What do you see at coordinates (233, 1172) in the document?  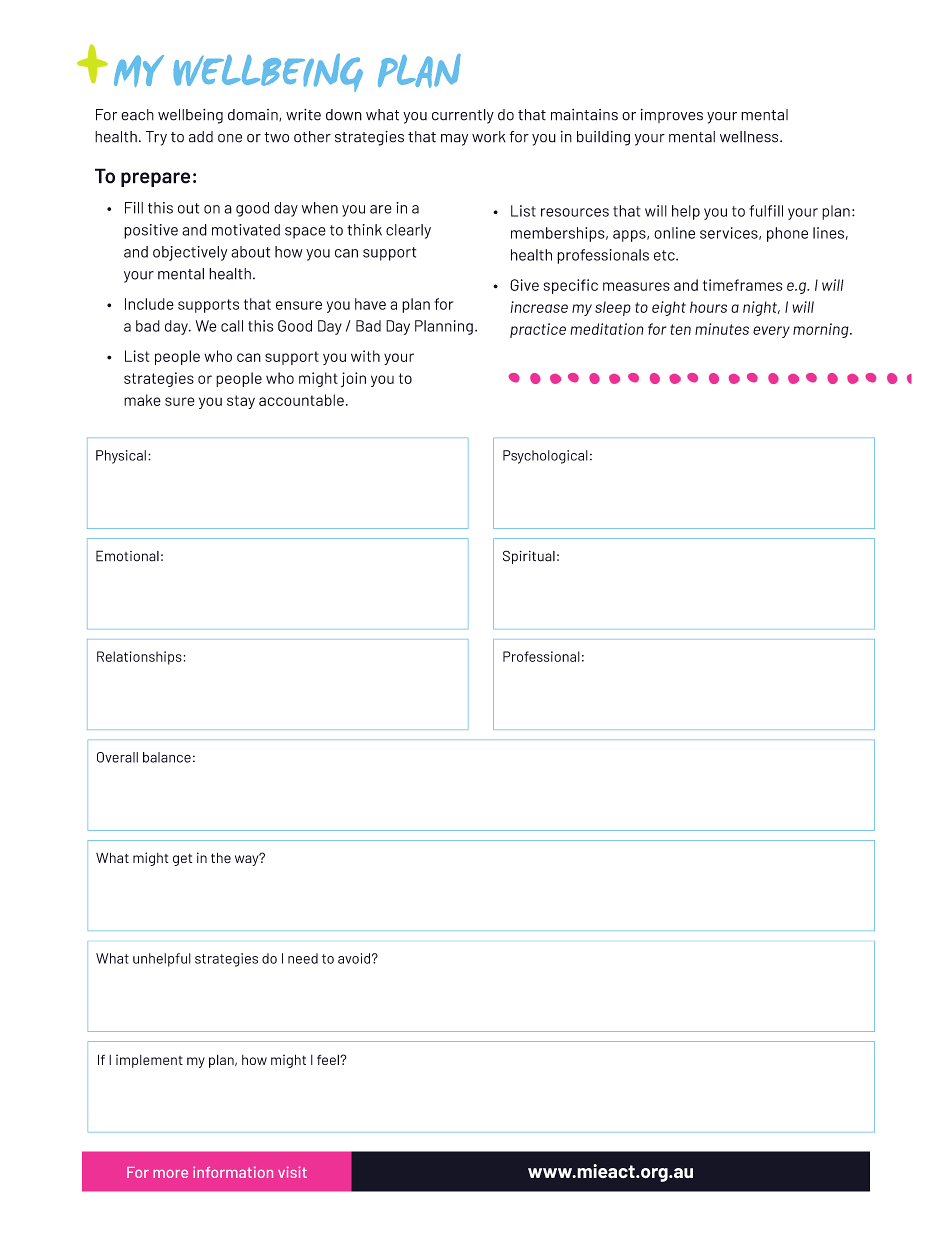 I see `information` at bounding box center [233, 1172].
